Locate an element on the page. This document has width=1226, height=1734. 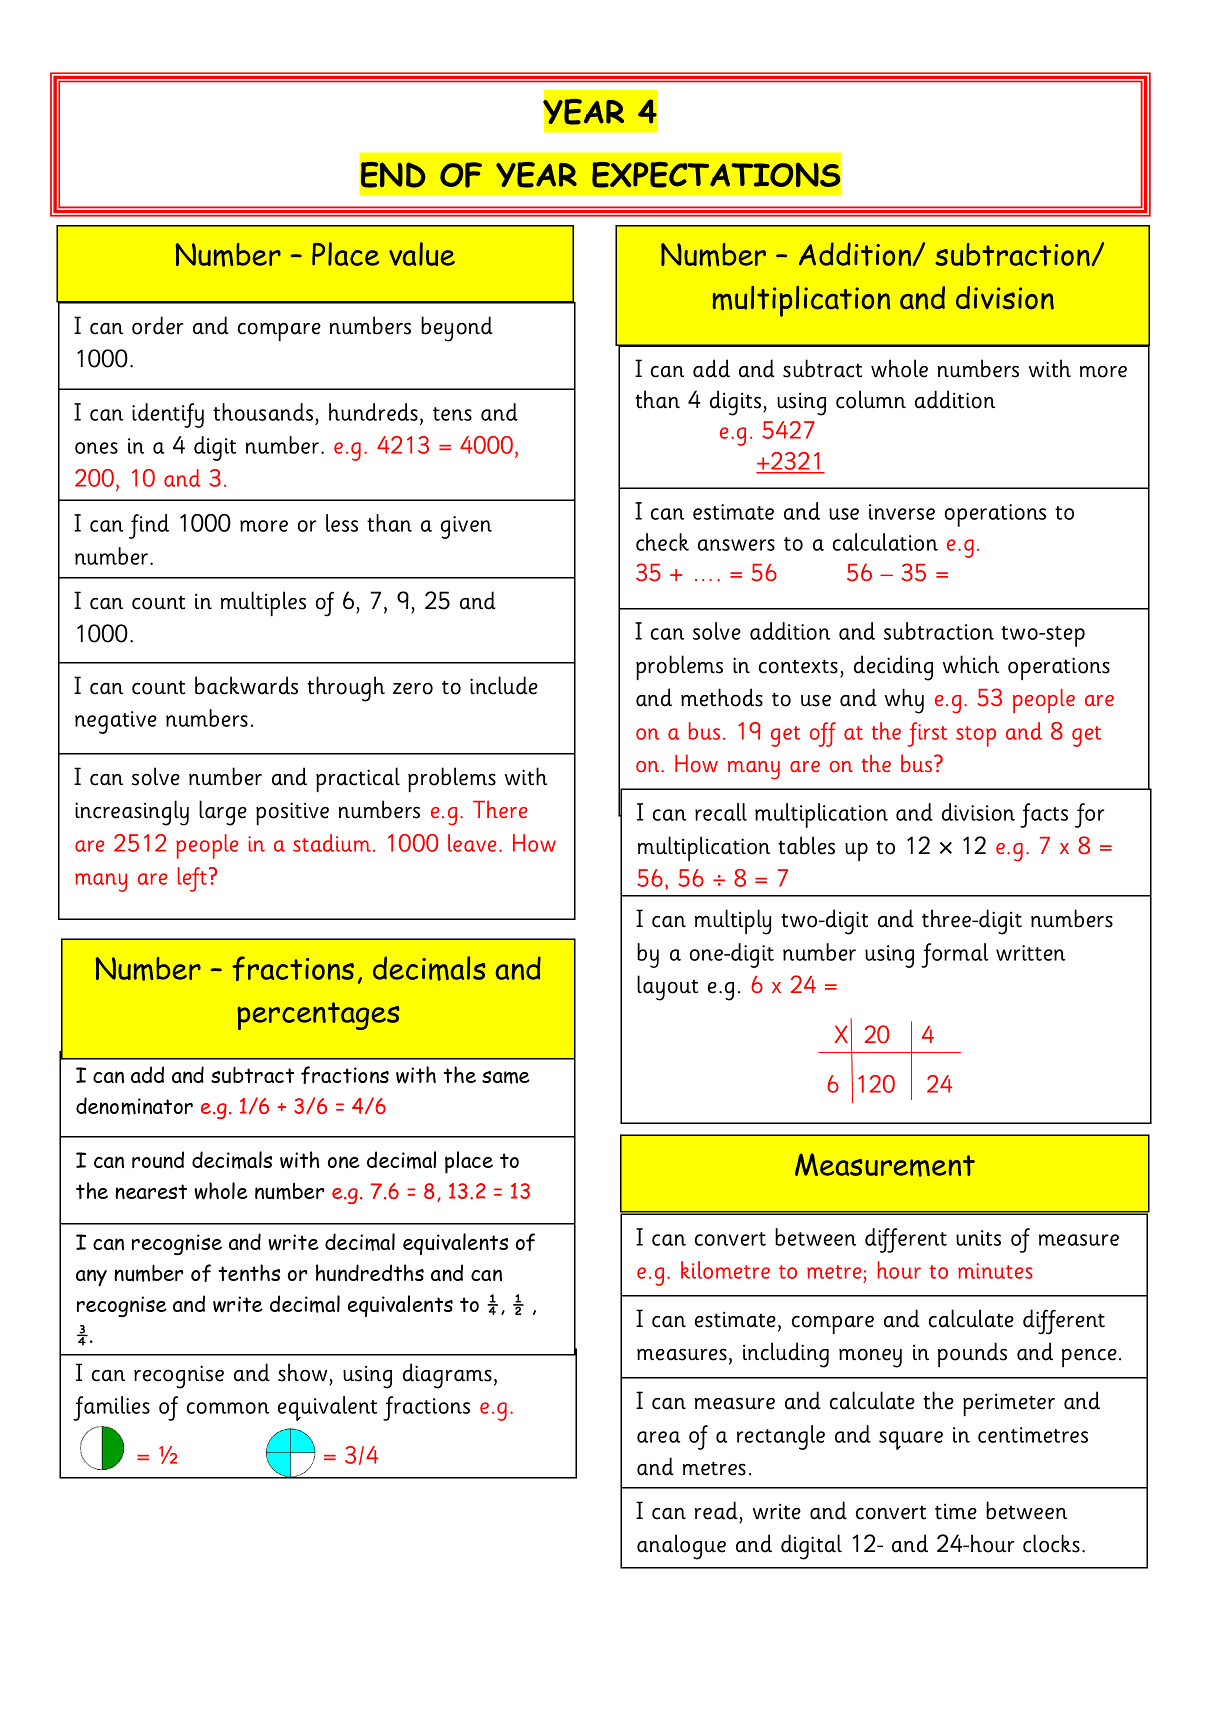
check is located at coordinates (662, 542).
